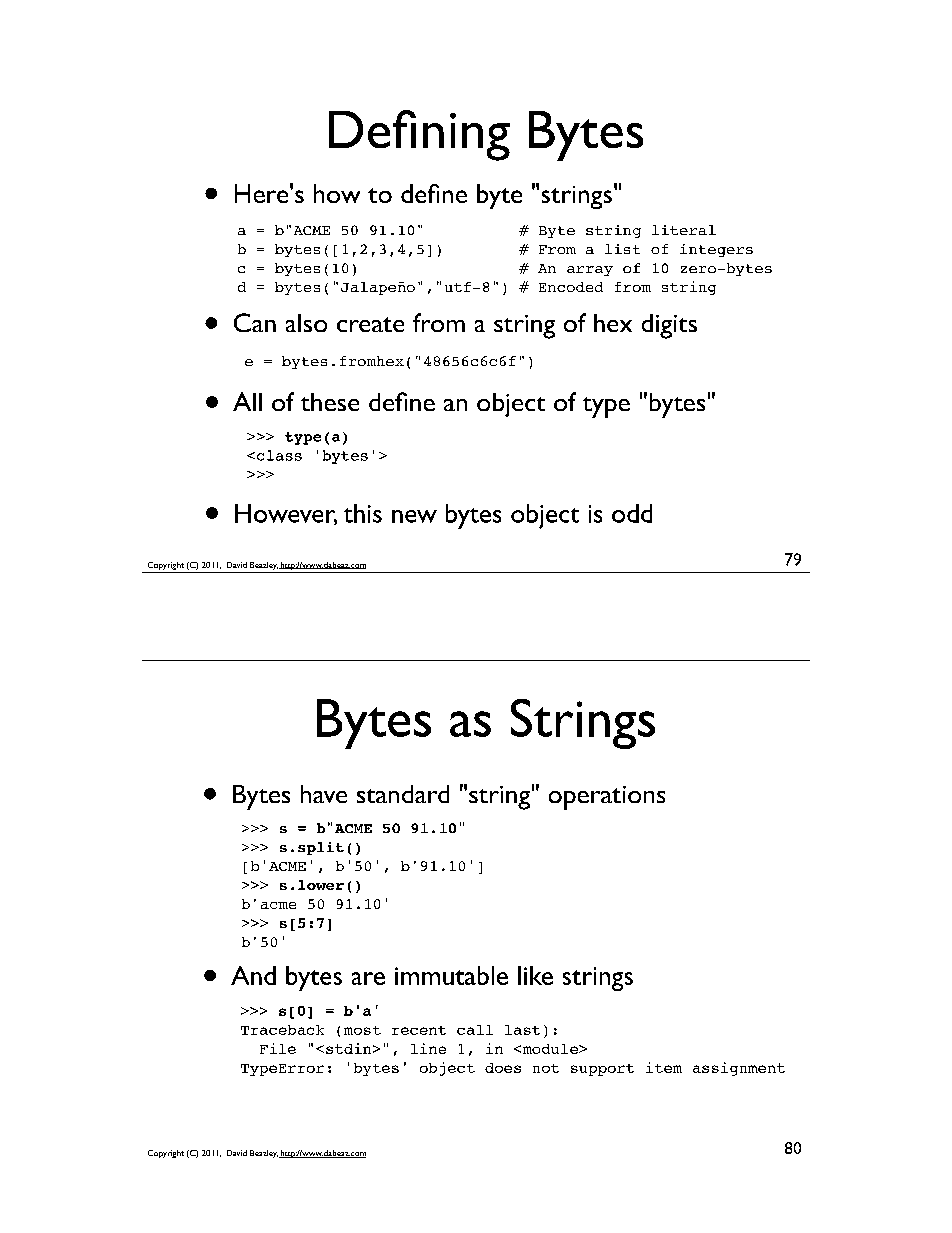  What do you see at coordinates (306, 323) in the image?
I see `also` at bounding box center [306, 323].
